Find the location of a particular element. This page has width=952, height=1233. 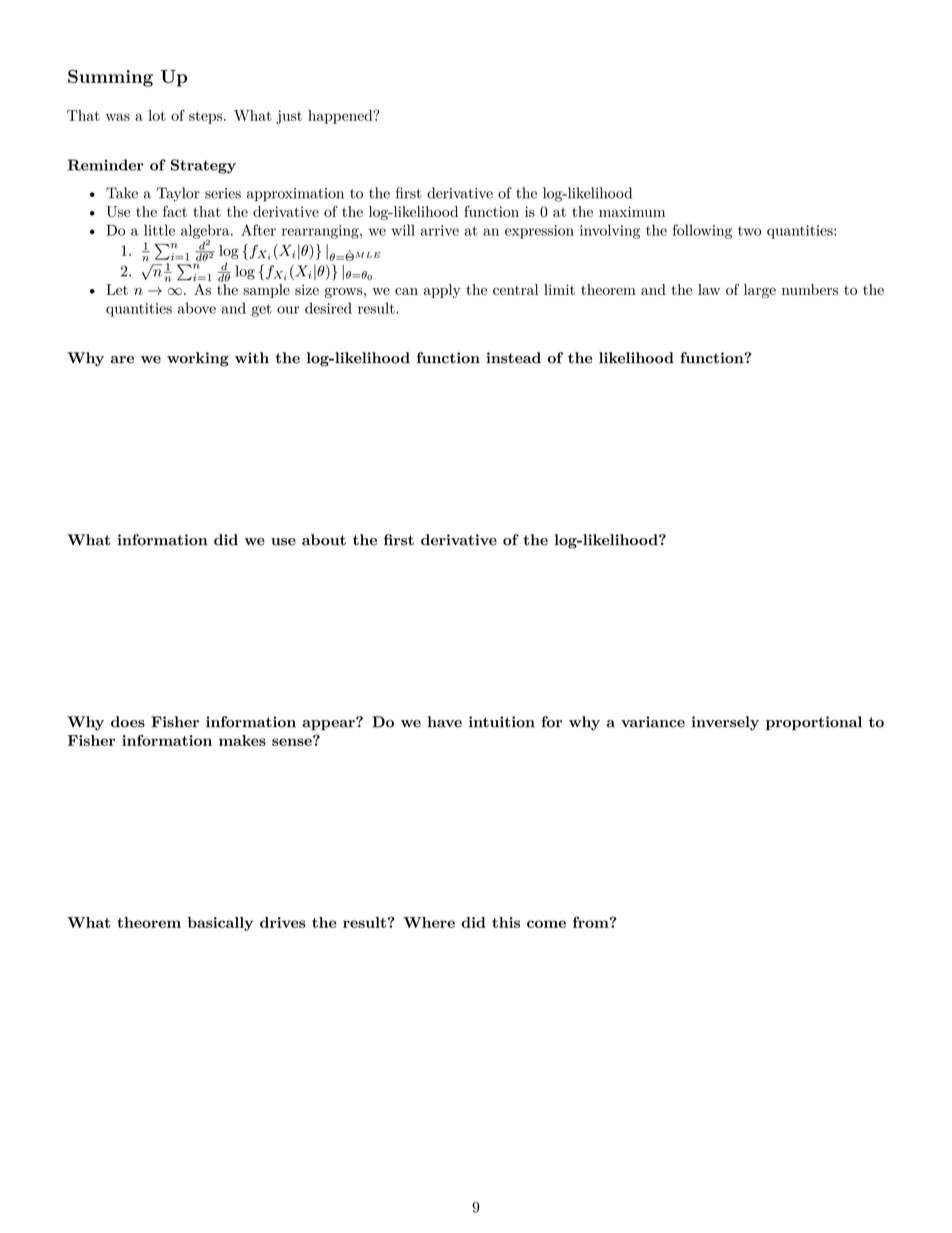

inversely is located at coordinates (725, 723).
